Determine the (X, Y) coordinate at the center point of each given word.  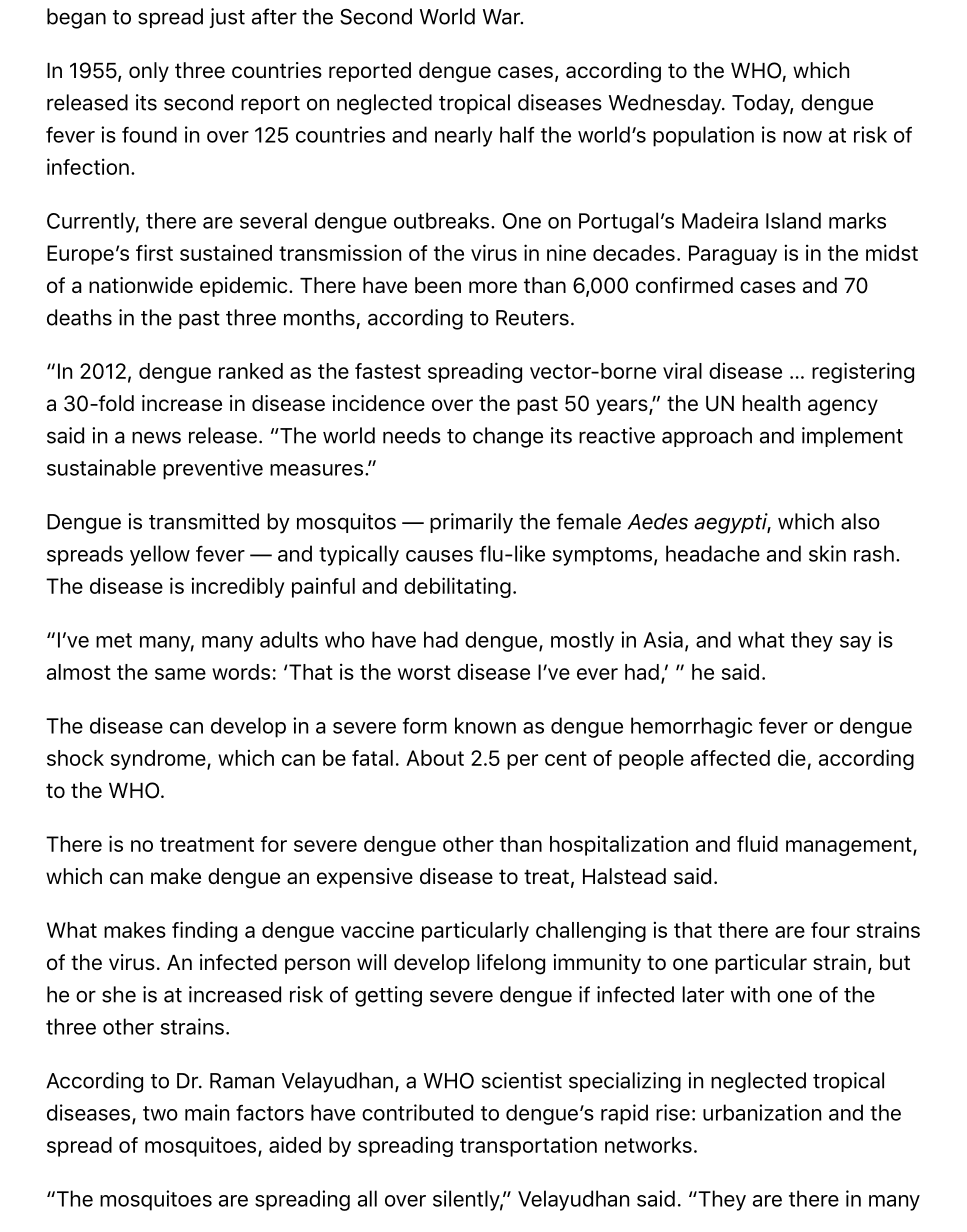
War (502, 17)
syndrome (159, 760)
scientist (522, 1080)
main (207, 1112)
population (703, 136)
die (792, 757)
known (485, 725)
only (149, 72)
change (508, 437)
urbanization (762, 1112)
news (156, 437)
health (771, 403)
